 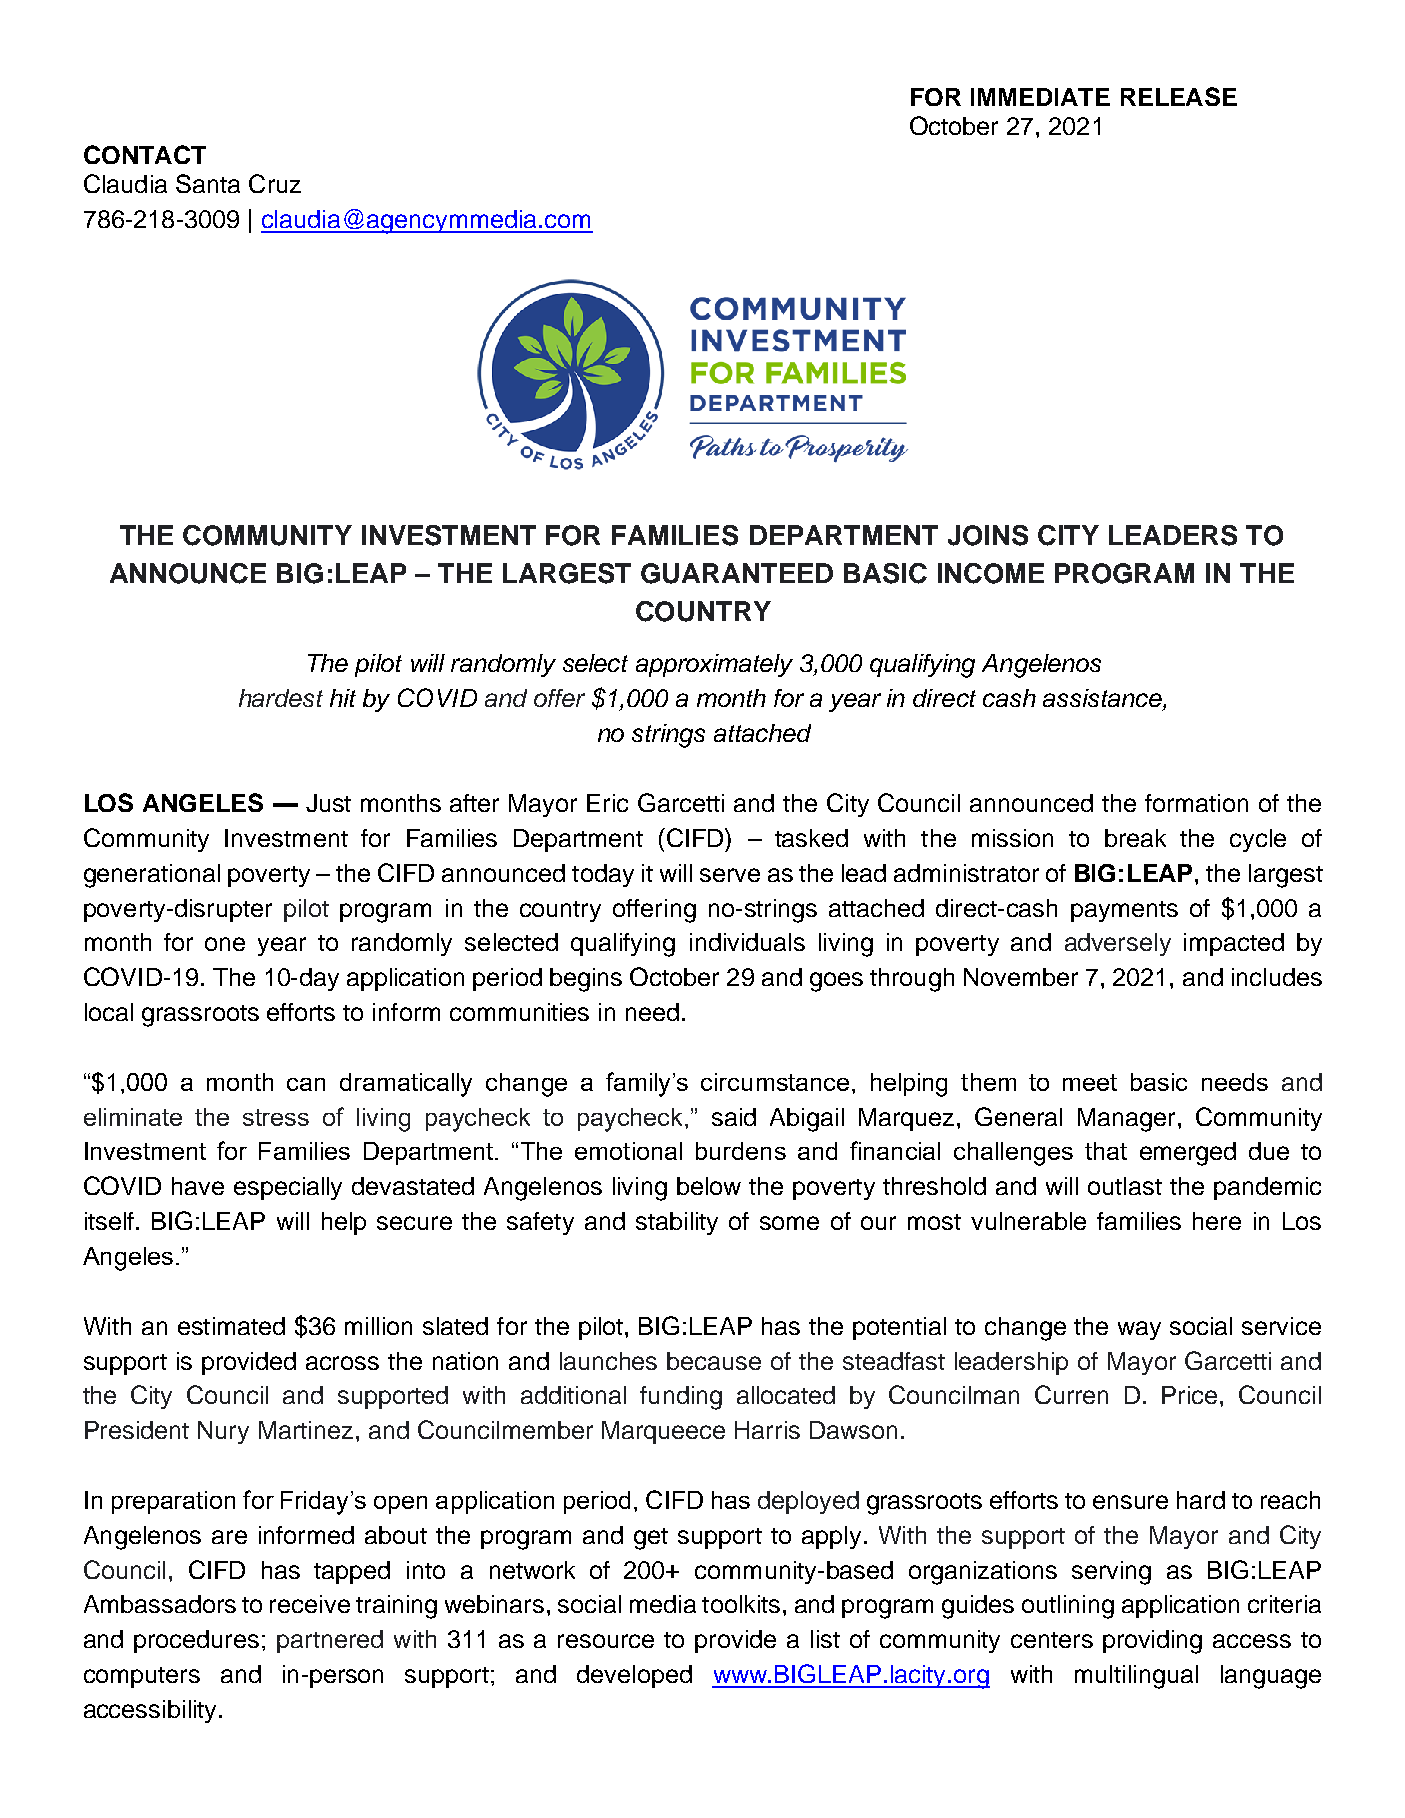 I want to click on estimated, so click(x=231, y=1326).
